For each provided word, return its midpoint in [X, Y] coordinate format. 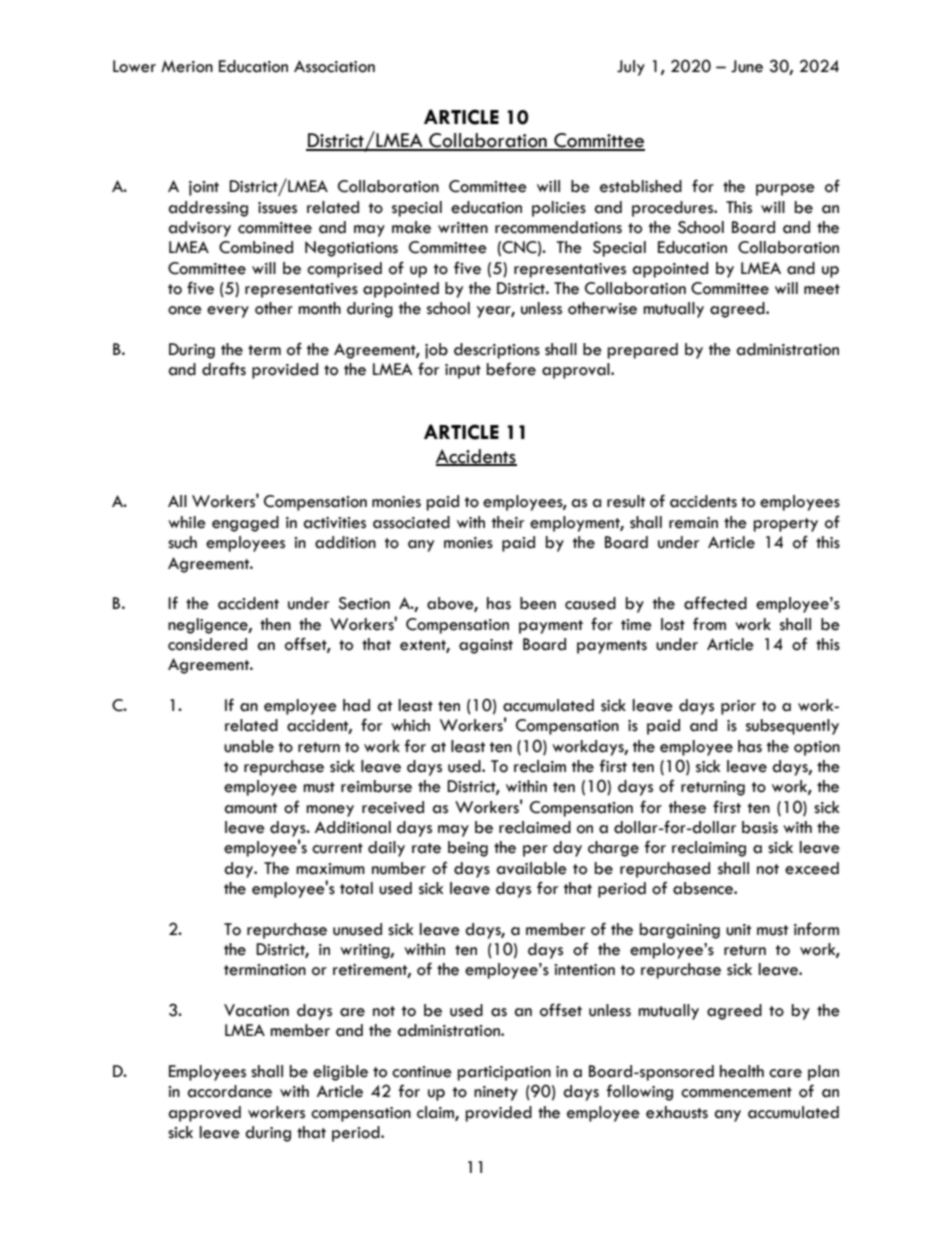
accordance [230, 1091]
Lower [134, 66]
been [538, 603]
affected [715, 603]
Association [334, 66]
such [182, 542]
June [747, 66]
